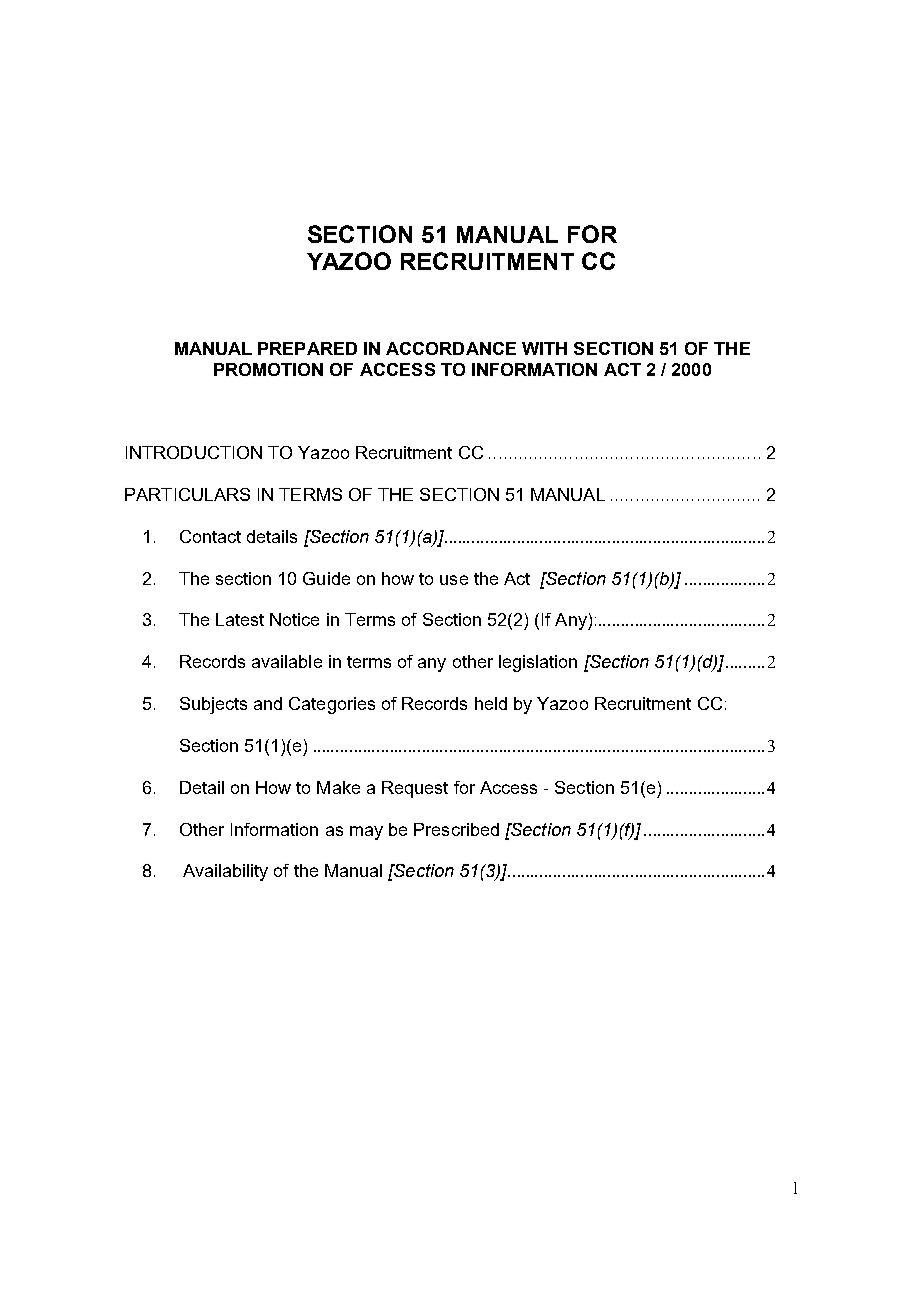  What do you see at coordinates (491, 703) in the image?
I see `held` at bounding box center [491, 703].
